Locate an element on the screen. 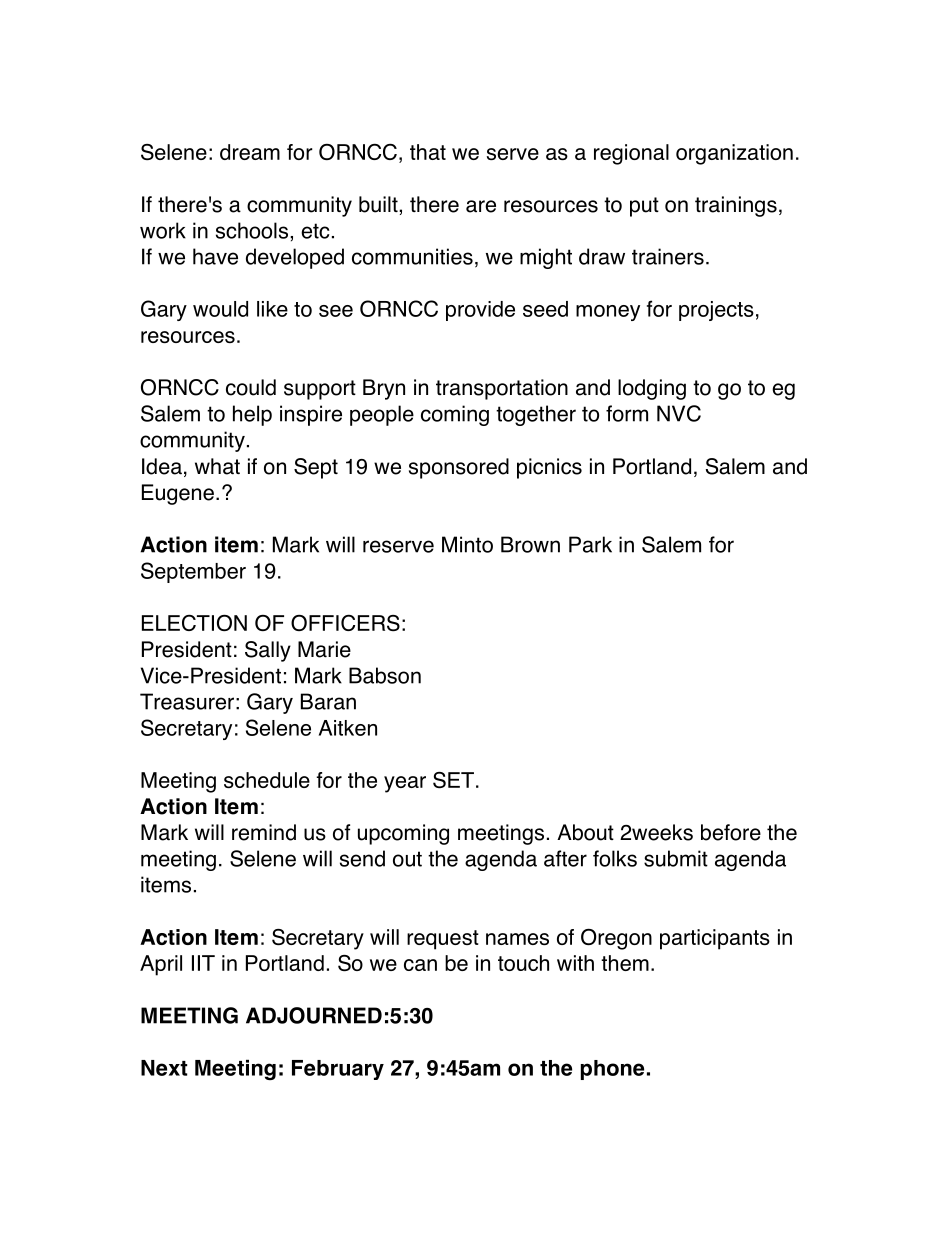  provide is located at coordinates (480, 311).
